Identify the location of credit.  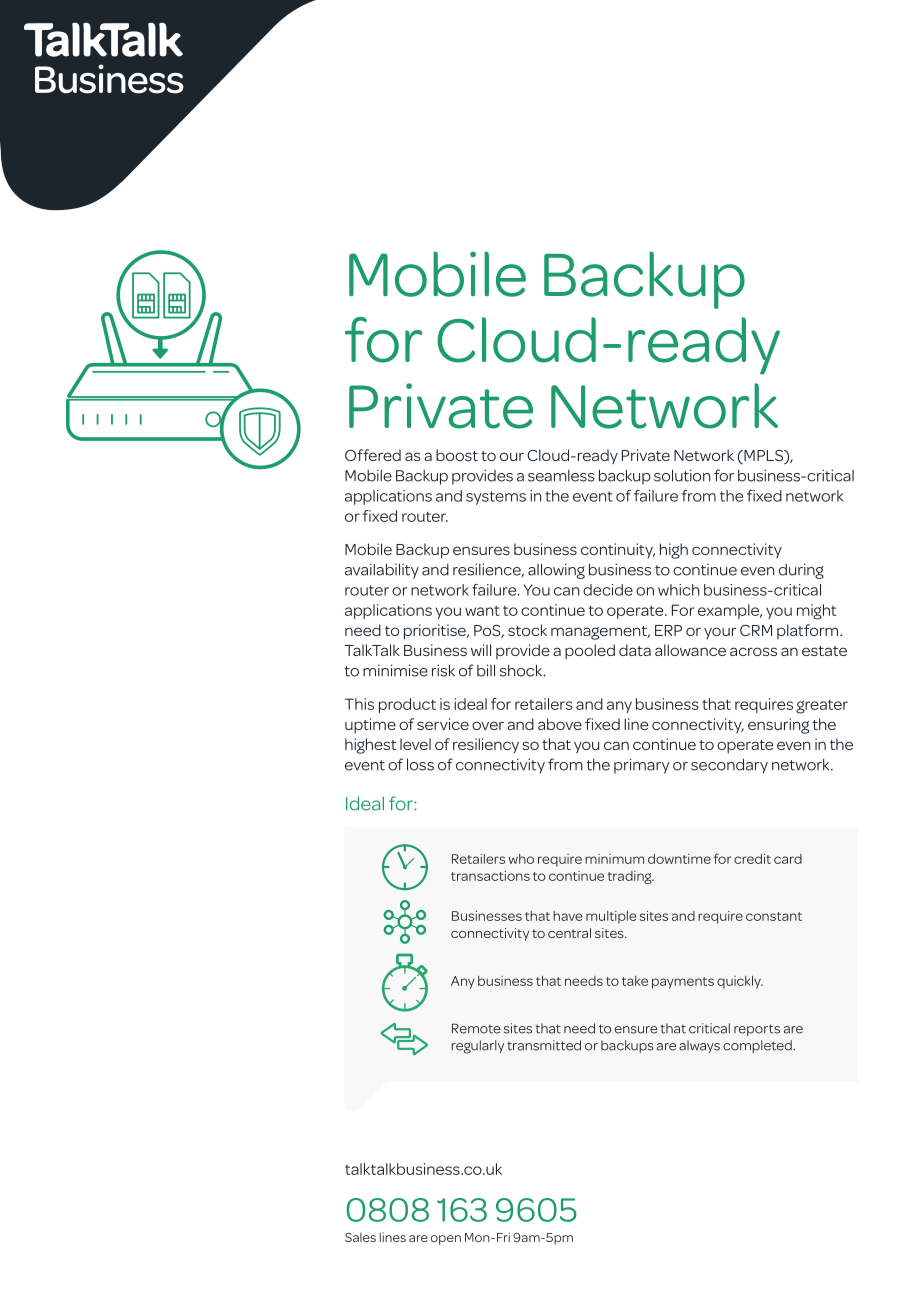
(752, 859).
